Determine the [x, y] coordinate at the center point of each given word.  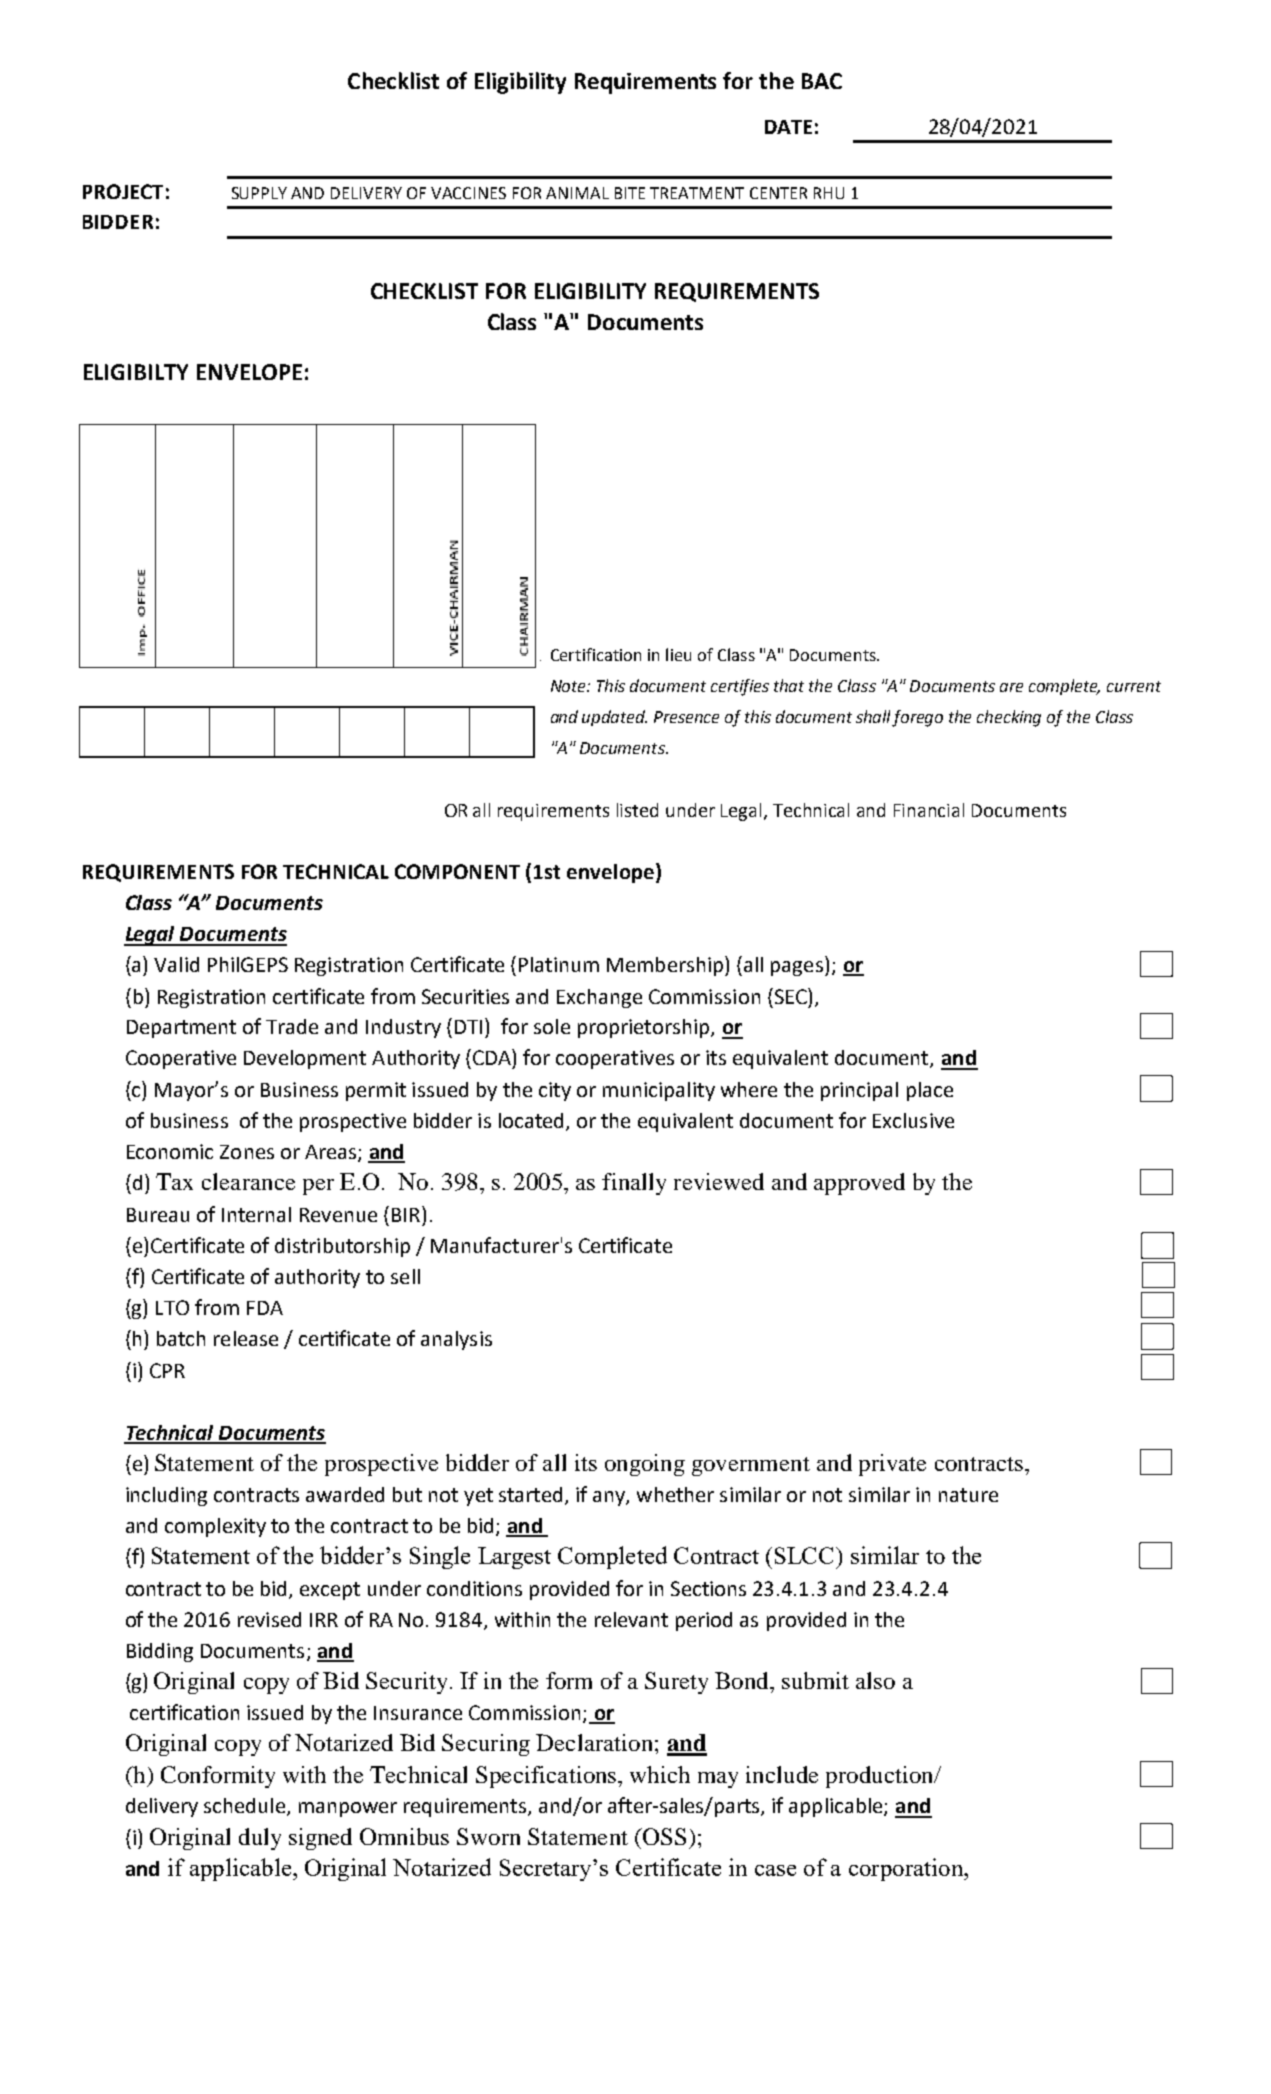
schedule [246, 1807]
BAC [822, 81]
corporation [907, 1869]
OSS [663, 1836]
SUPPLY [259, 193]
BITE [630, 193]
